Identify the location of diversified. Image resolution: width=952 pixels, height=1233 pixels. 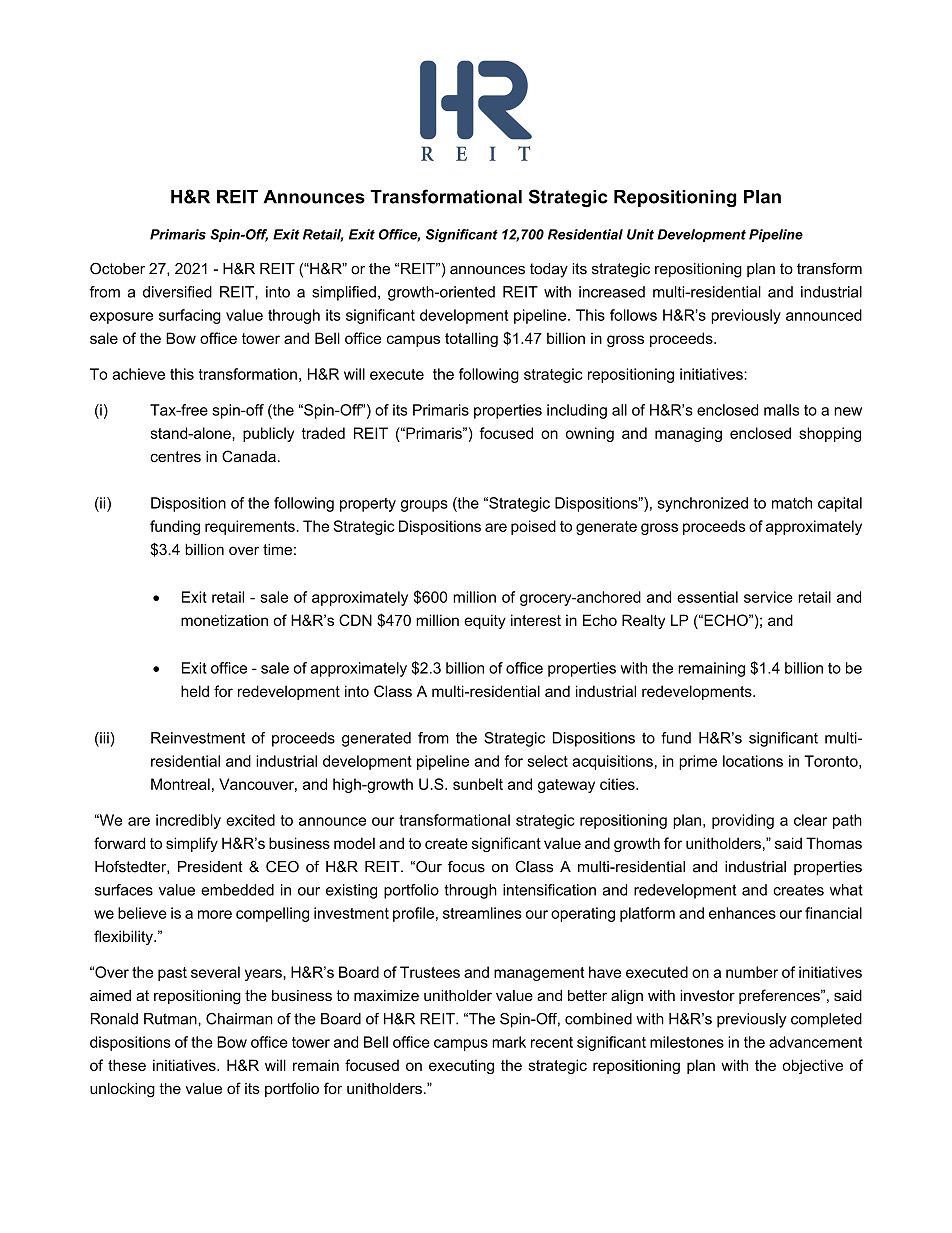
(177, 292).
